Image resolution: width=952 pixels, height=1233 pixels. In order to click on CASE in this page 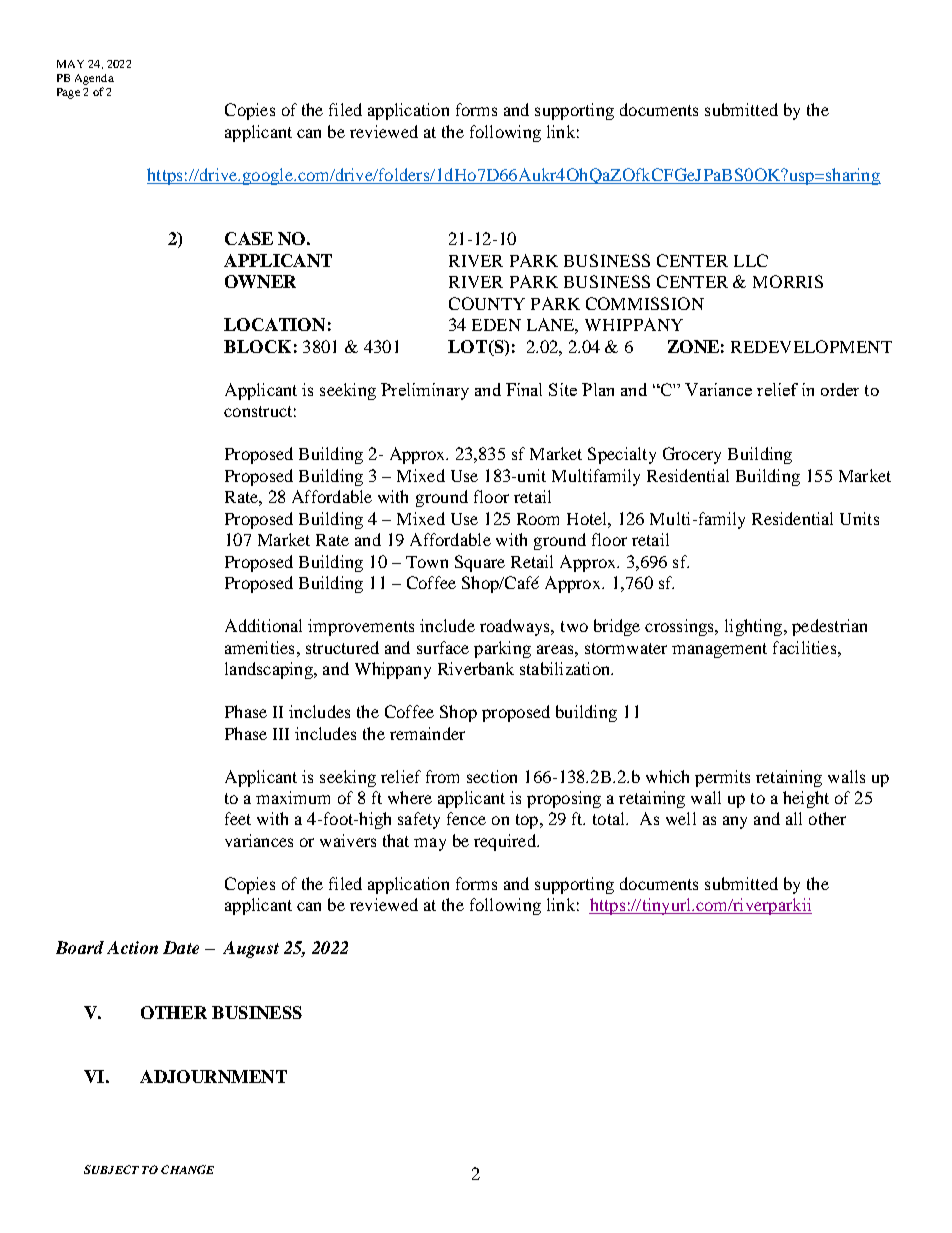, I will do `click(249, 238)`.
